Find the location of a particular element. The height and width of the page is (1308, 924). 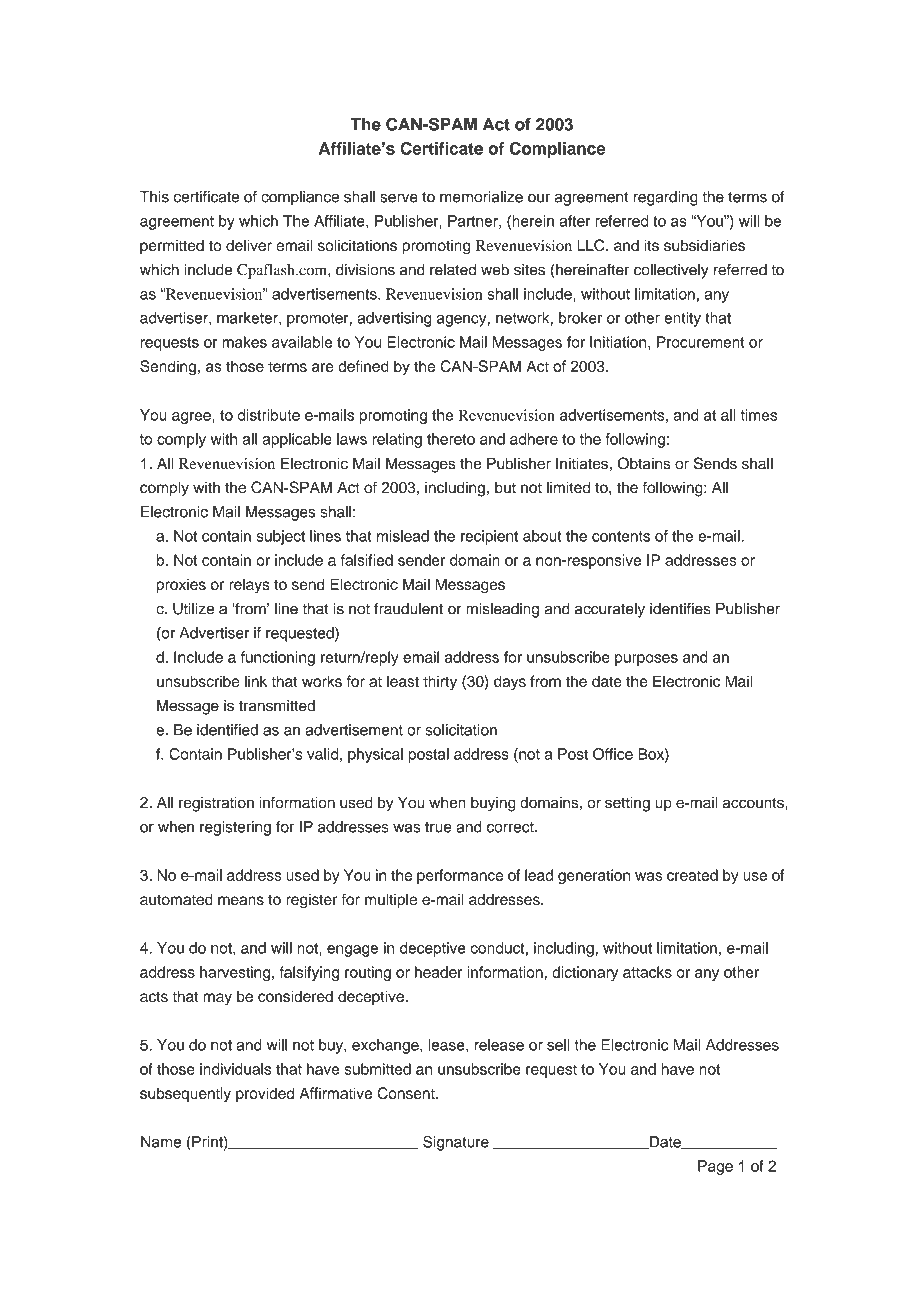

deliver is located at coordinates (249, 245).
